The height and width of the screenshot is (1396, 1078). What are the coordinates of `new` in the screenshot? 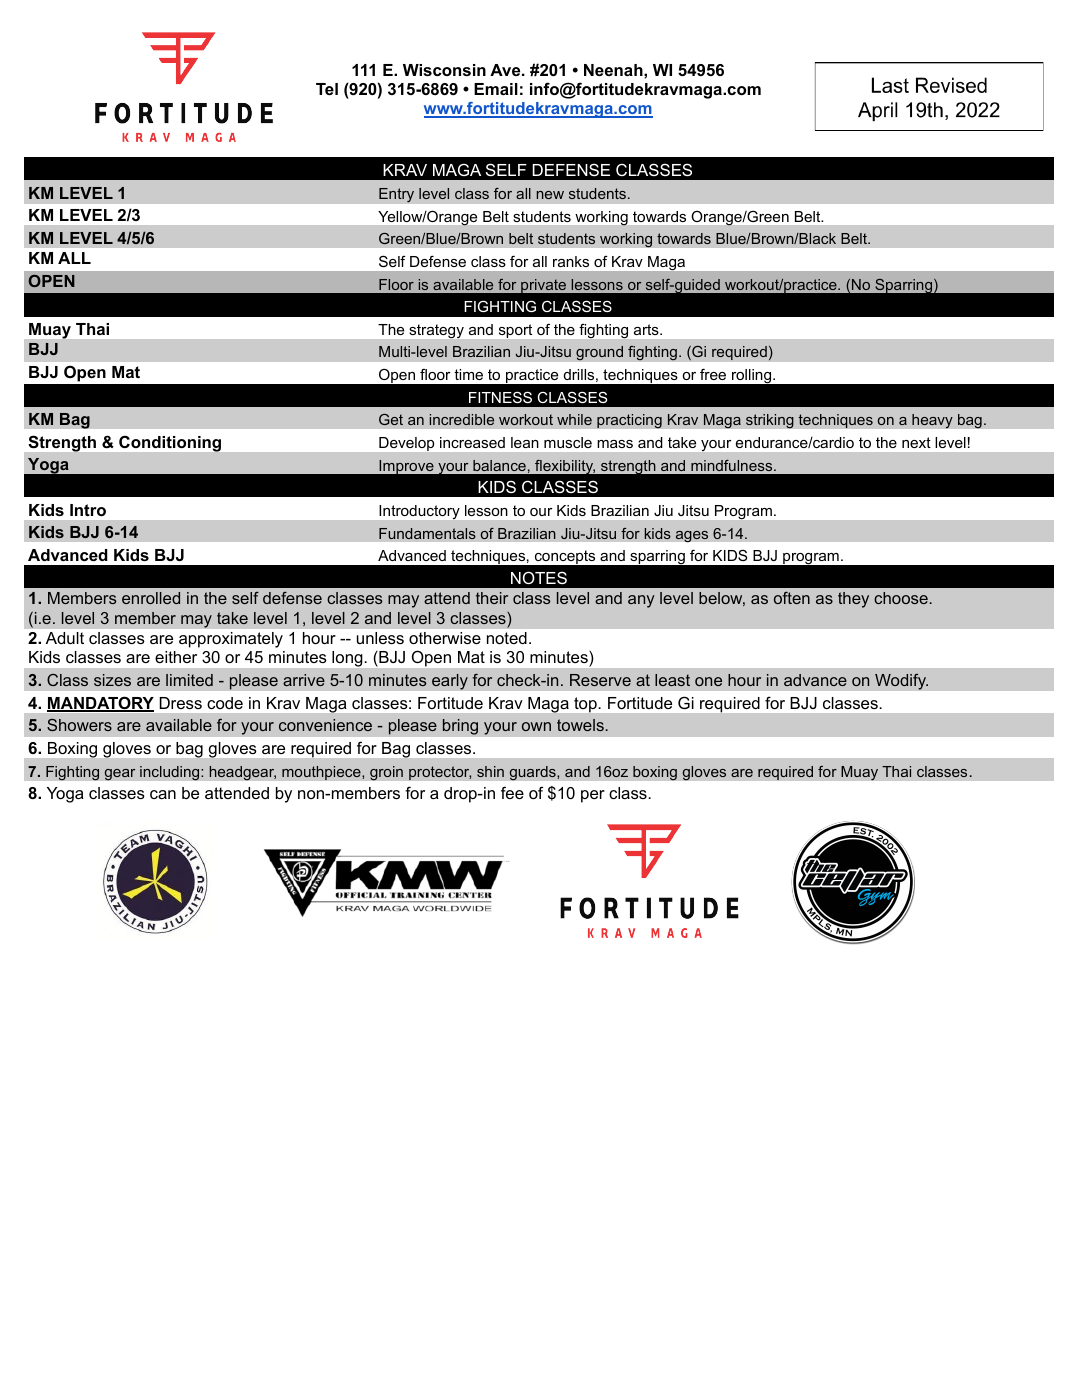 It's located at (550, 195).
